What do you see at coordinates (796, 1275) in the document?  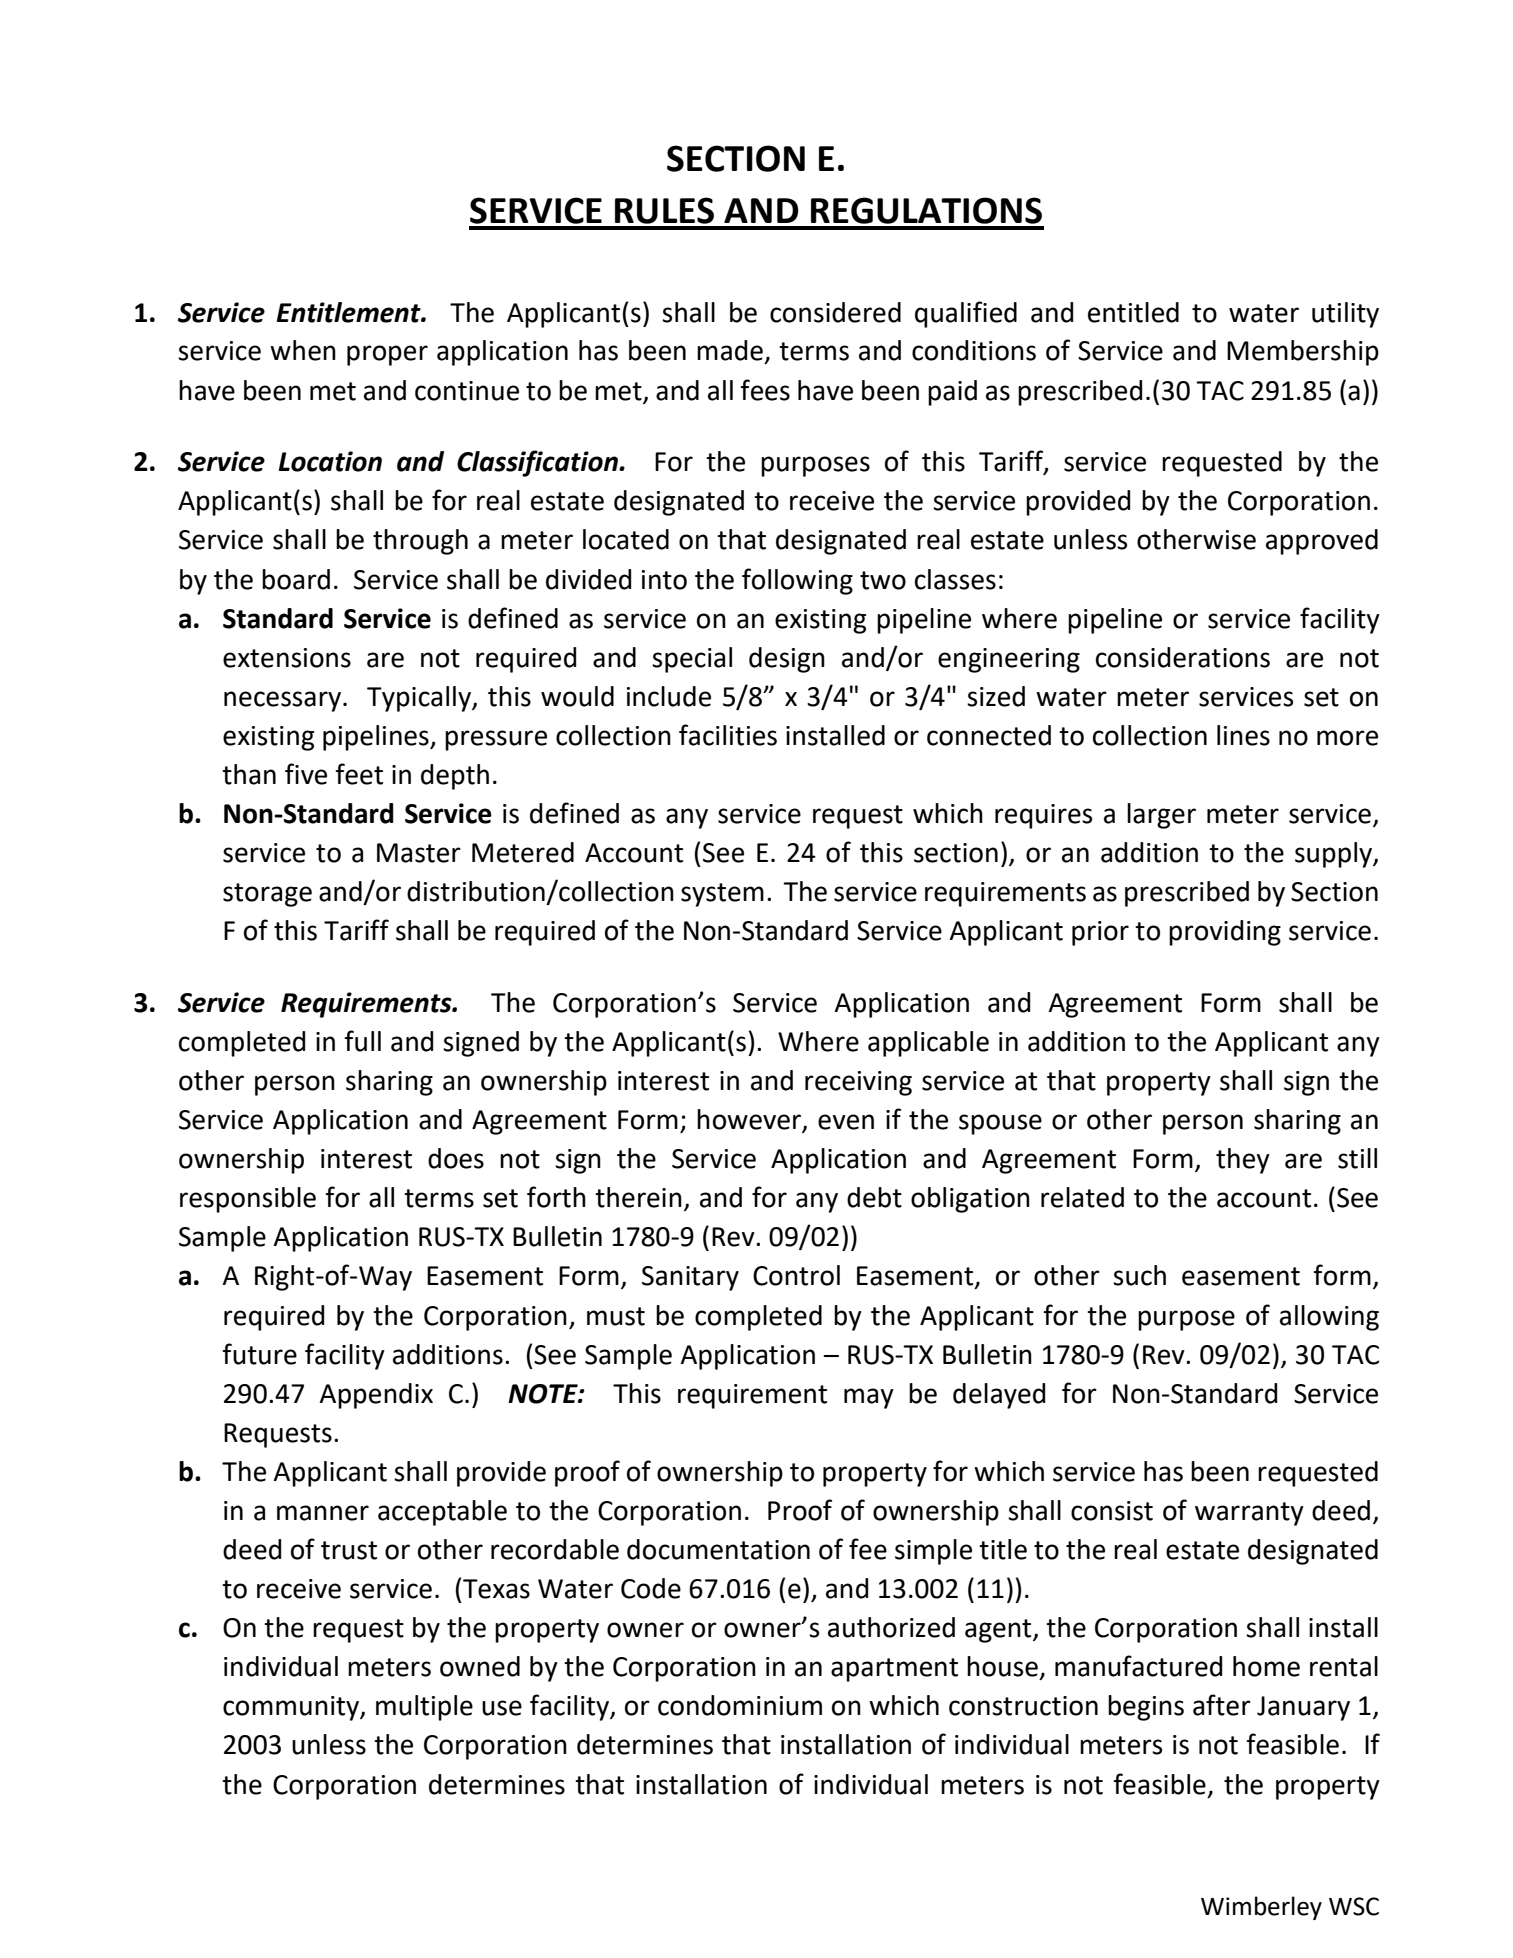 I see `Control` at bounding box center [796, 1275].
